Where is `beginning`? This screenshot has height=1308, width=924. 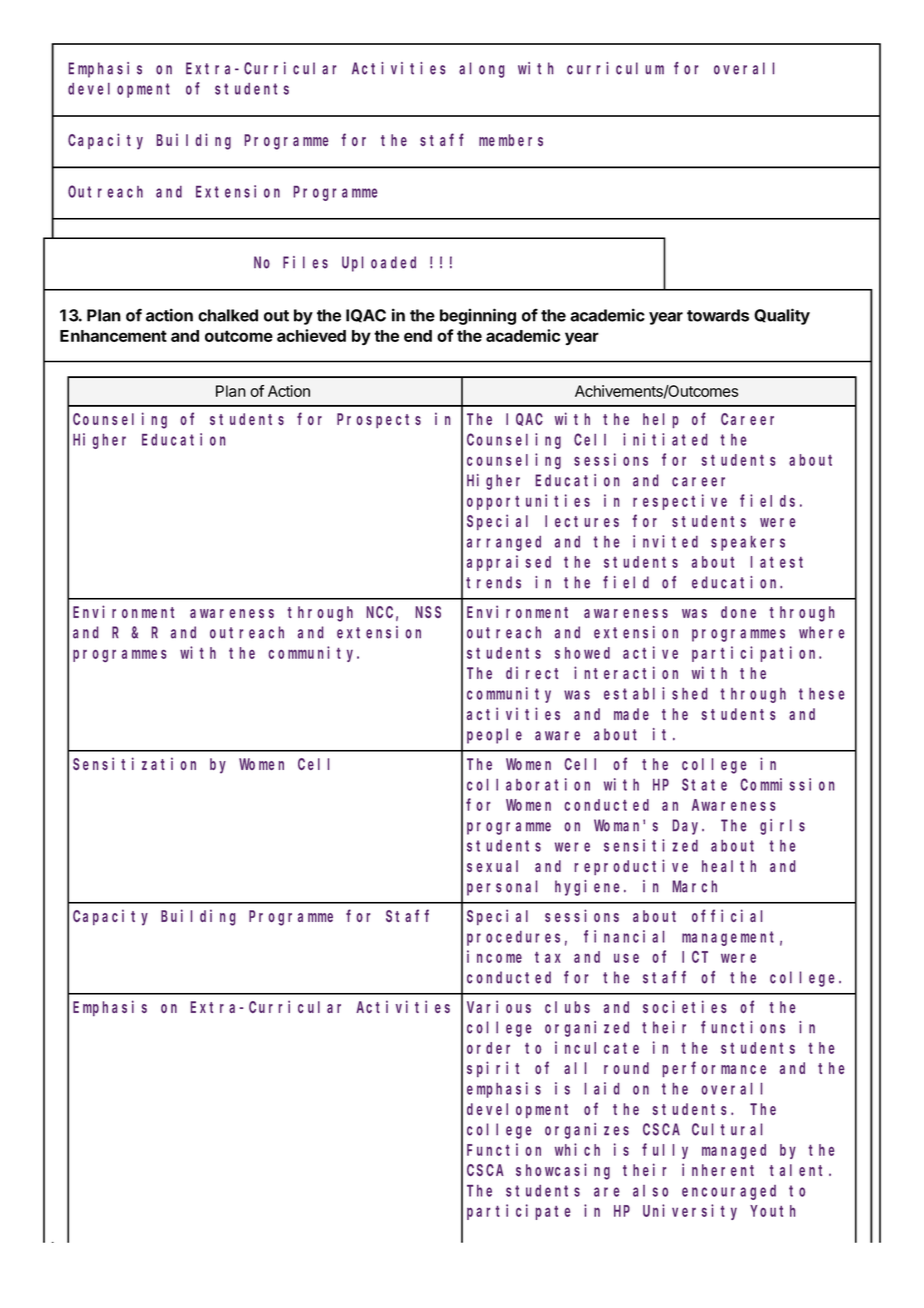 beginning is located at coordinates (478, 316).
